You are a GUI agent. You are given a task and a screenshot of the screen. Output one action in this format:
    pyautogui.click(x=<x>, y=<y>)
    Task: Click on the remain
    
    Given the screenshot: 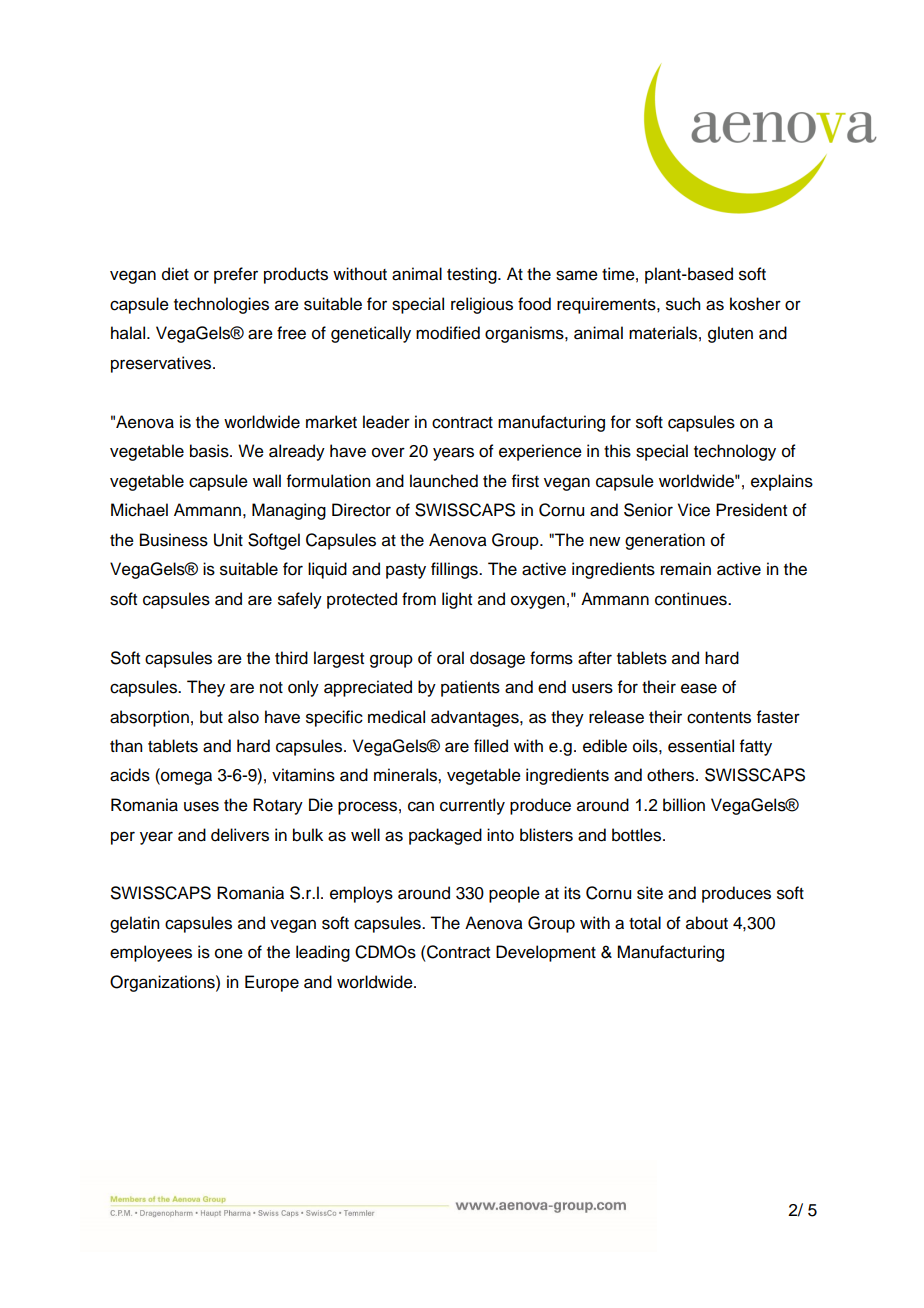 What is the action you would take?
    pyautogui.click(x=686, y=569)
